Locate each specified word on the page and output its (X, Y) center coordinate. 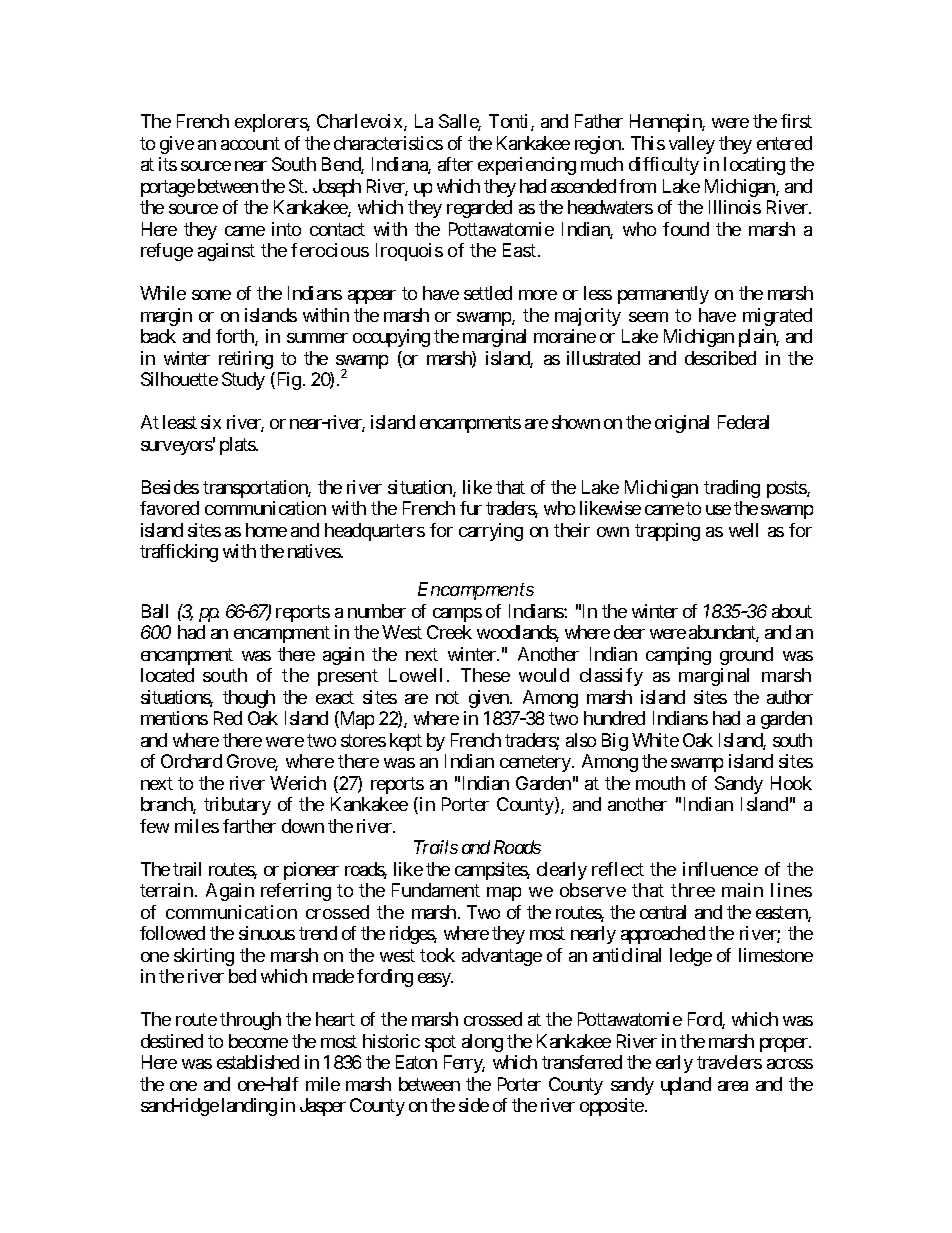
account (250, 143)
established (258, 1062)
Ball (155, 611)
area (733, 1086)
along (482, 1043)
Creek (449, 632)
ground (746, 656)
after (455, 164)
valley (692, 145)
